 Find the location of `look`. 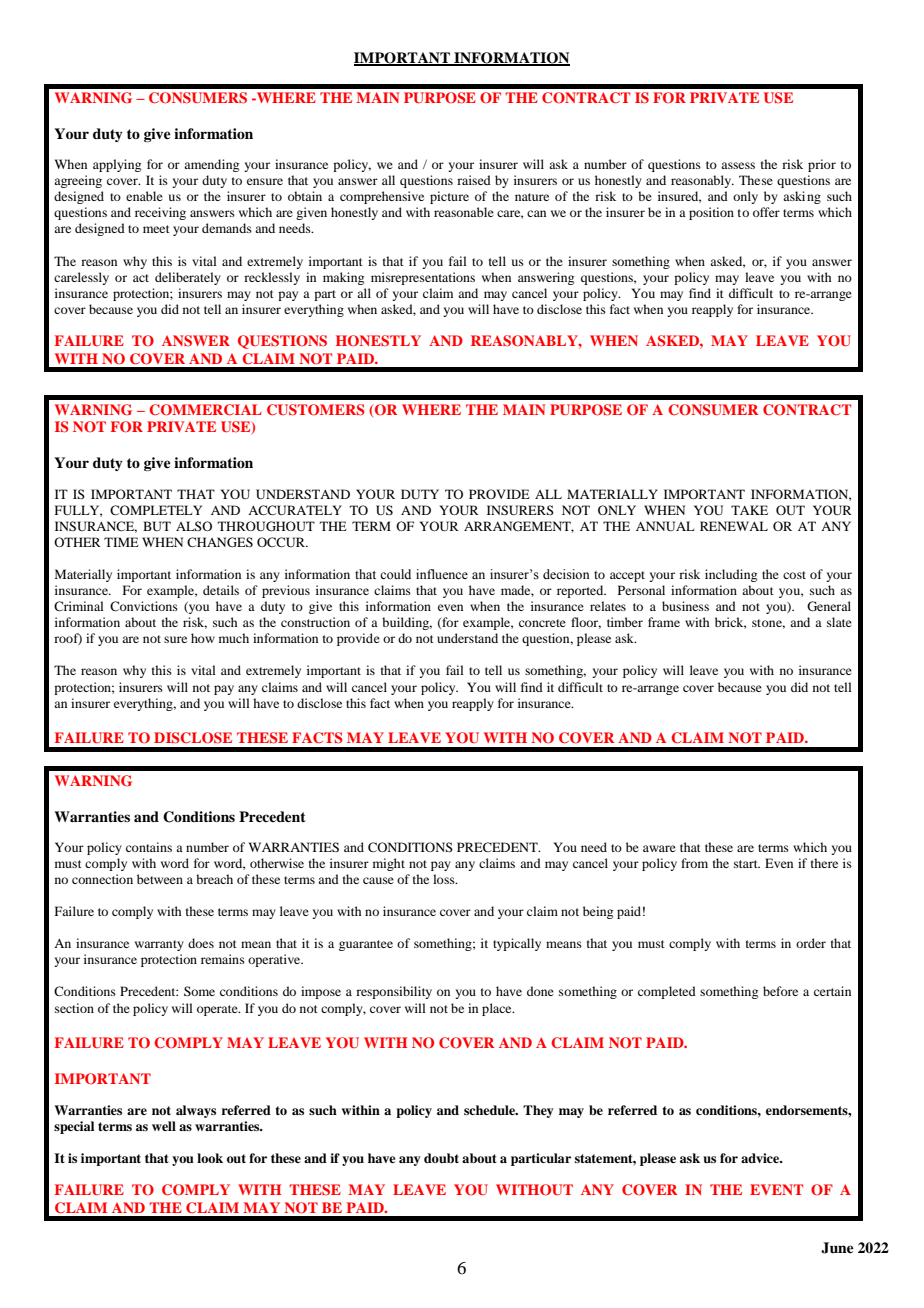

look is located at coordinates (210, 1158).
